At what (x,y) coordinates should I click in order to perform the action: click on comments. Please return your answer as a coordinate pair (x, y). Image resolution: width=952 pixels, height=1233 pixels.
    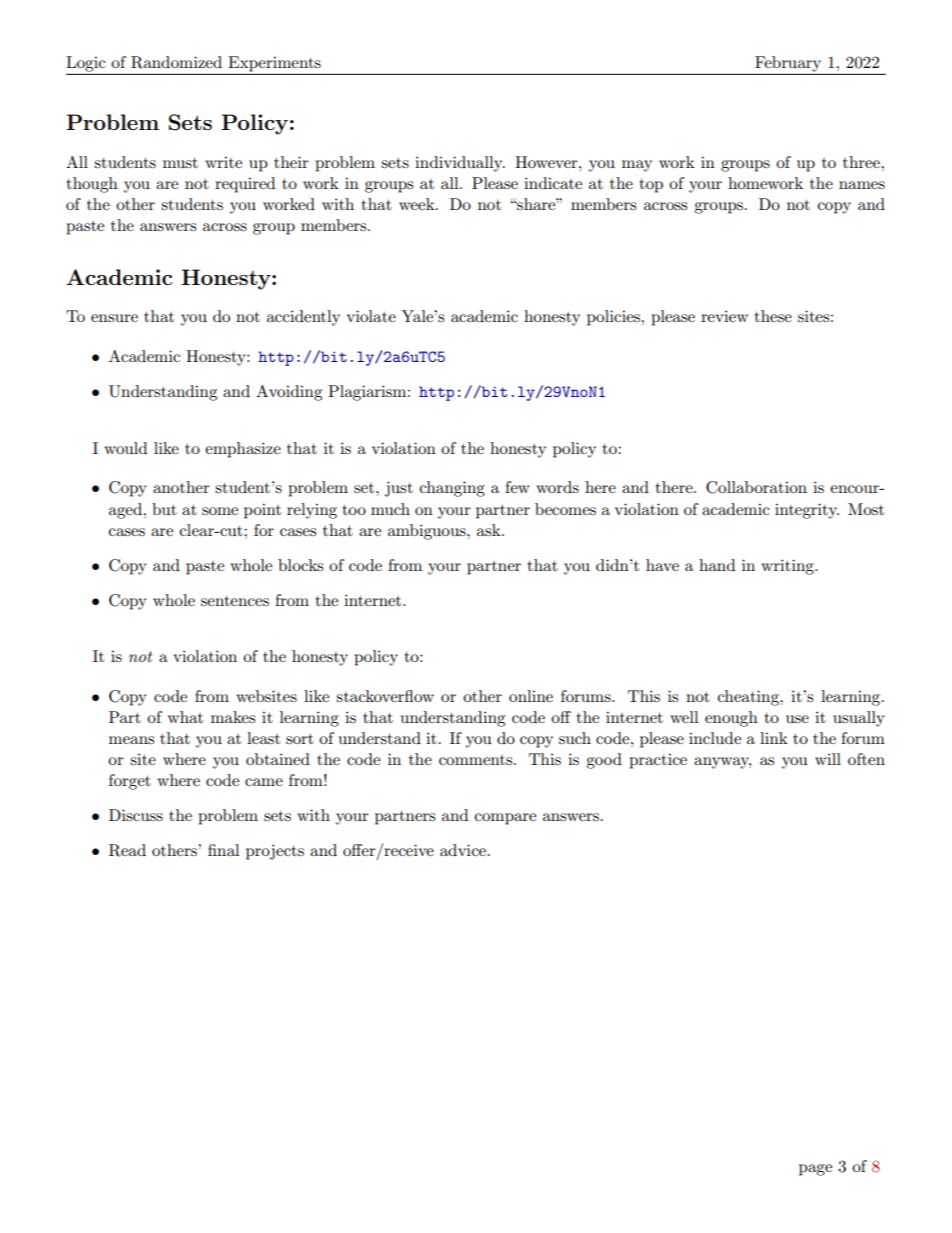
    Looking at the image, I should click on (477, 760).
